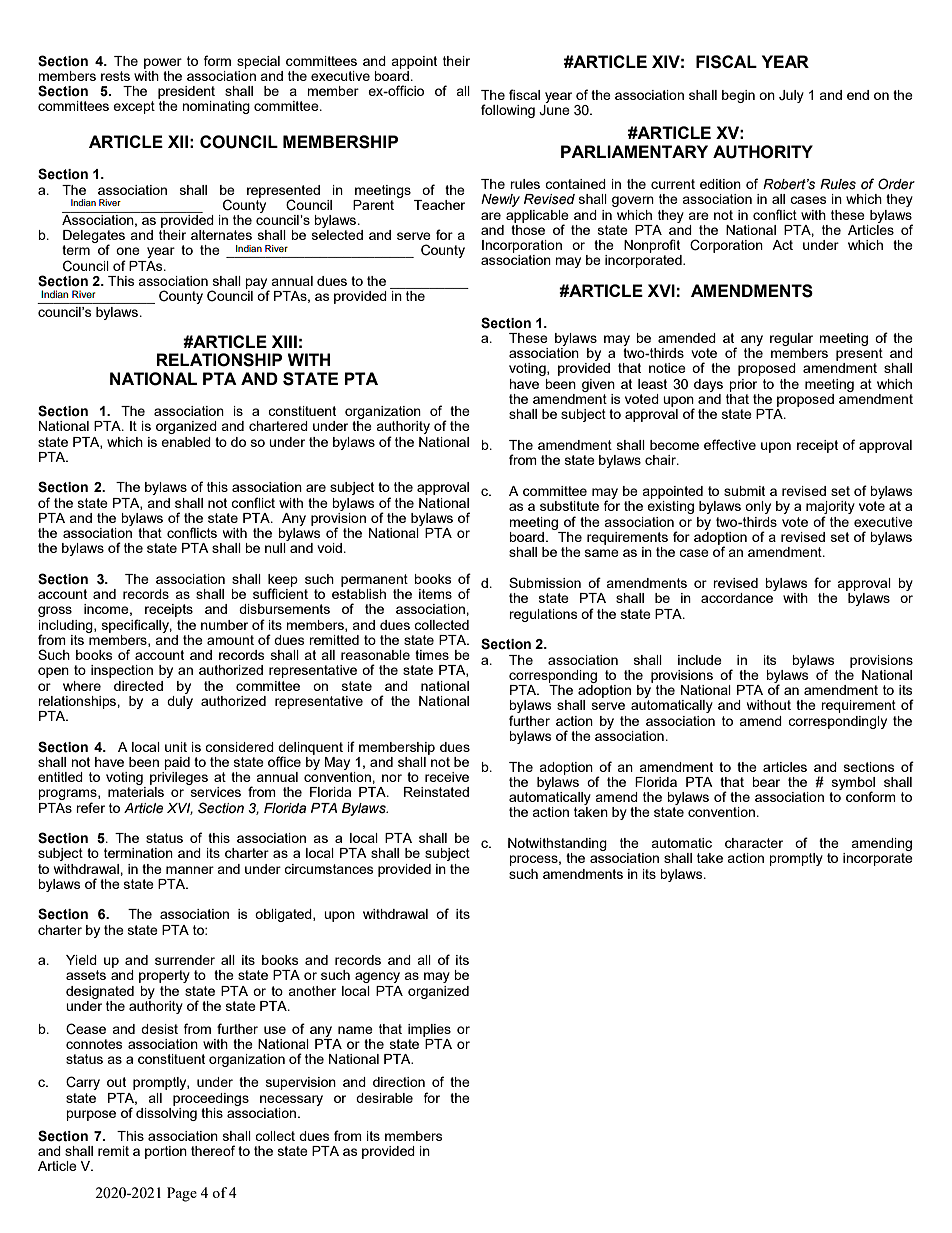 The image size is (952, 1233). I want to click on enabled, so click(186, 442).
